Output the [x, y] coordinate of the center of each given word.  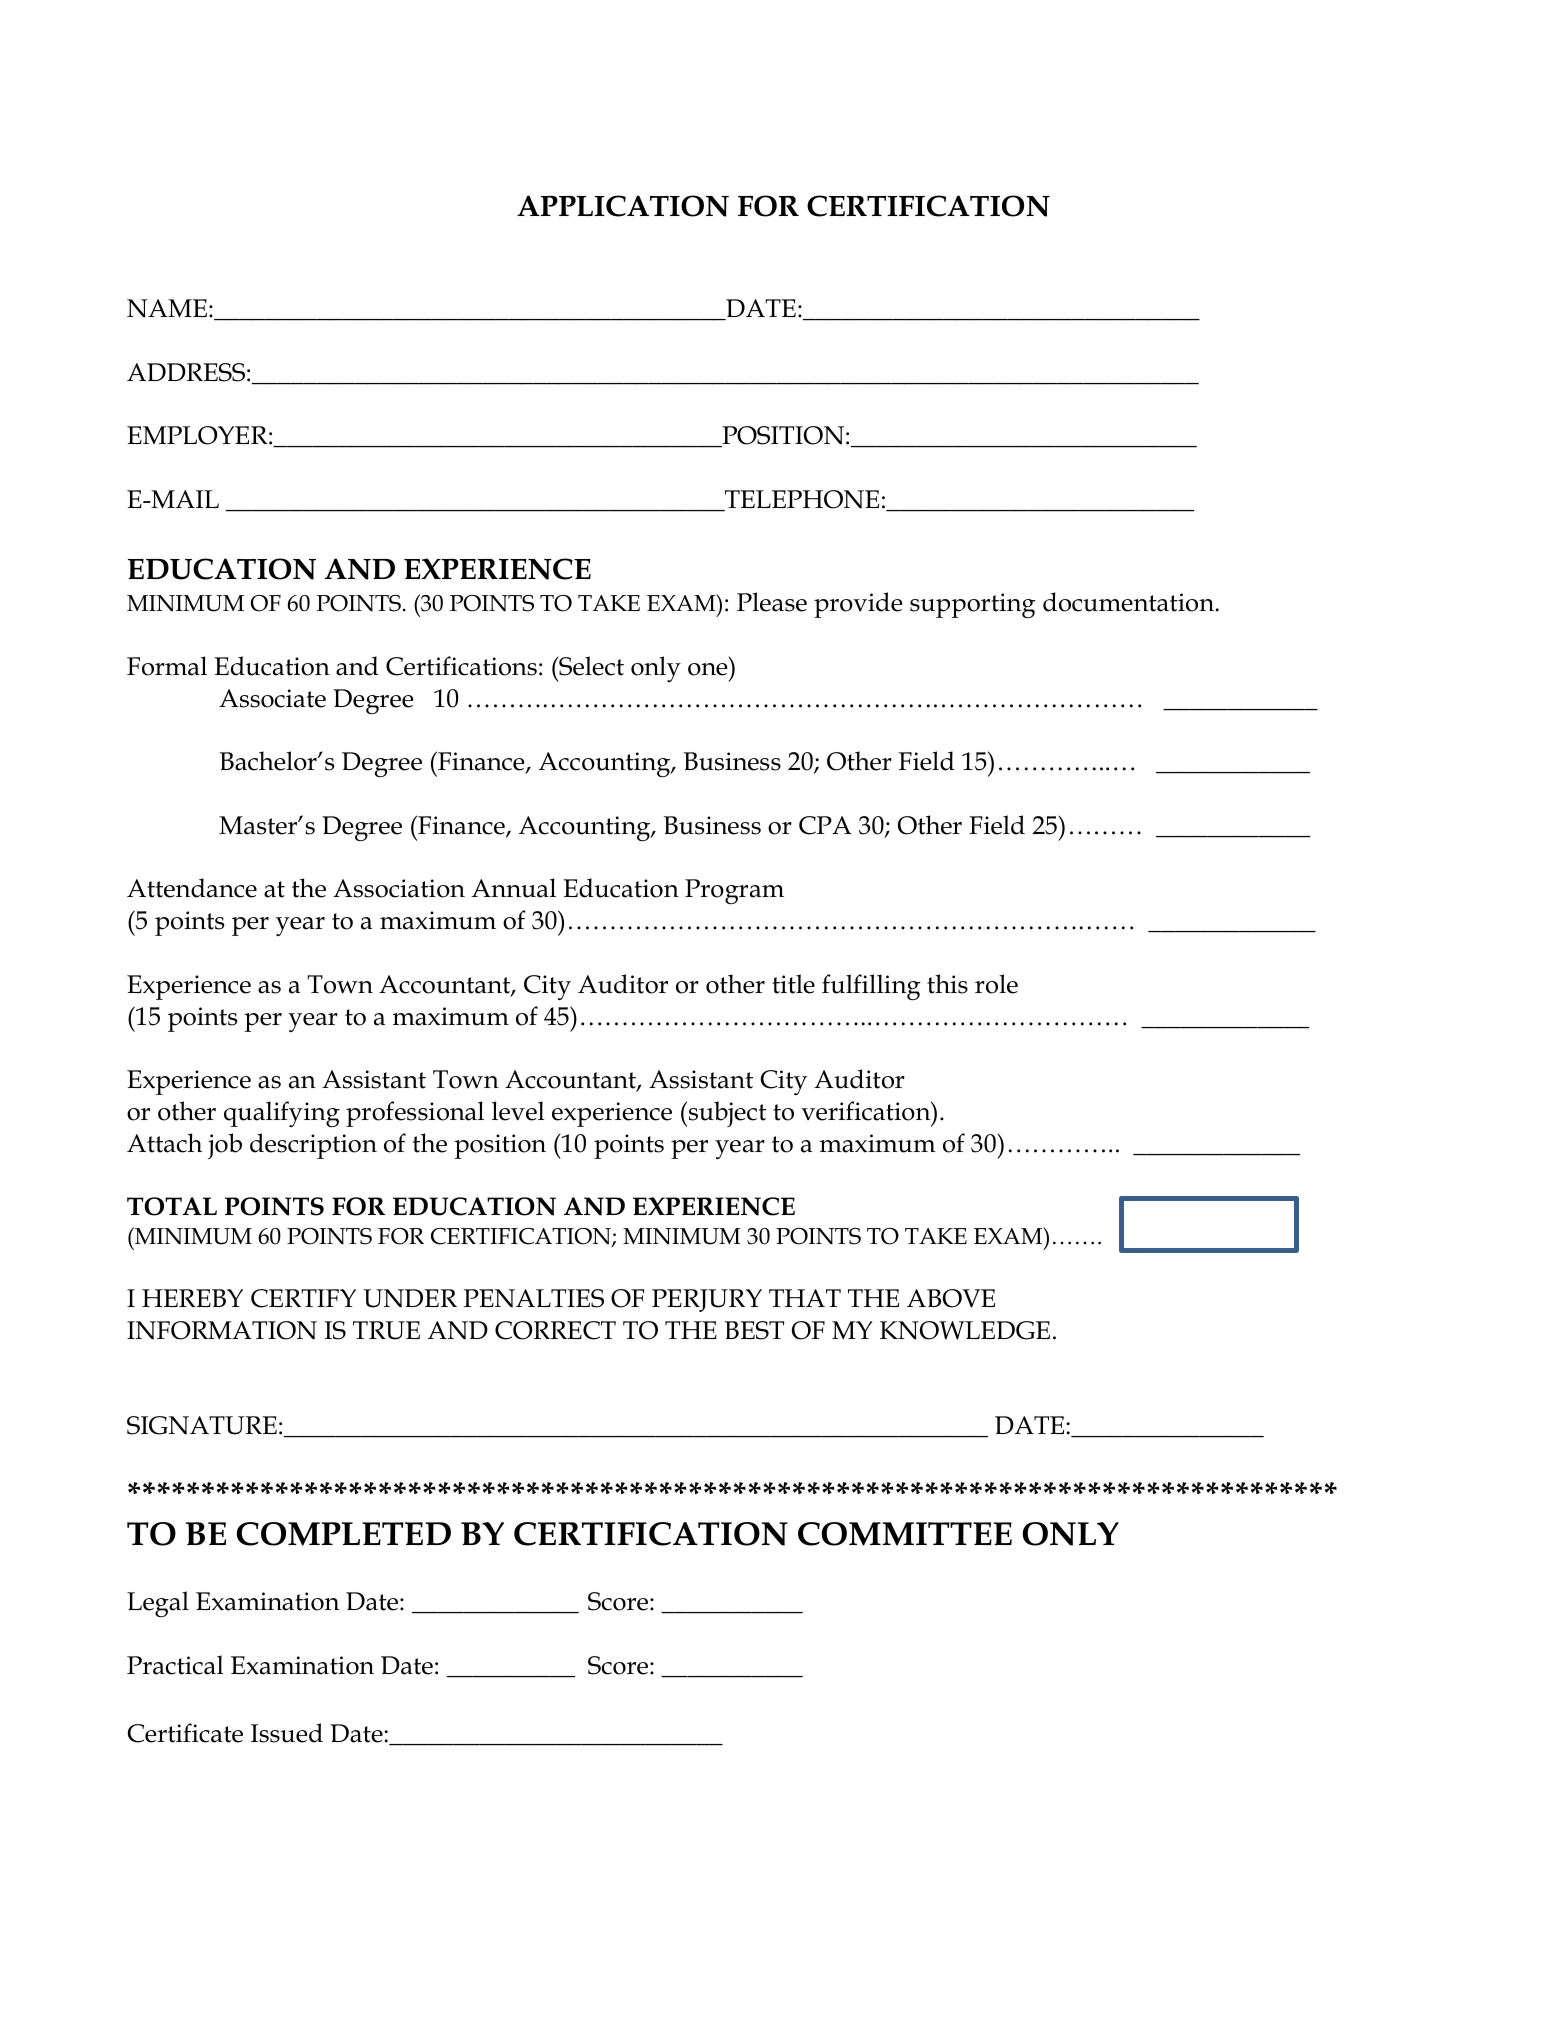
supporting [972, 605]
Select [590, 666]
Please [772, 602]
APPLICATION [623, 206]
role [996, 984]
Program [734, 891]
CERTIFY [303, 1298]
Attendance [192, 888]
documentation [1130, 602]
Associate [272, 698]
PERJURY [707, 1300]
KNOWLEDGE [965, 1330]
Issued [287, 1733]
